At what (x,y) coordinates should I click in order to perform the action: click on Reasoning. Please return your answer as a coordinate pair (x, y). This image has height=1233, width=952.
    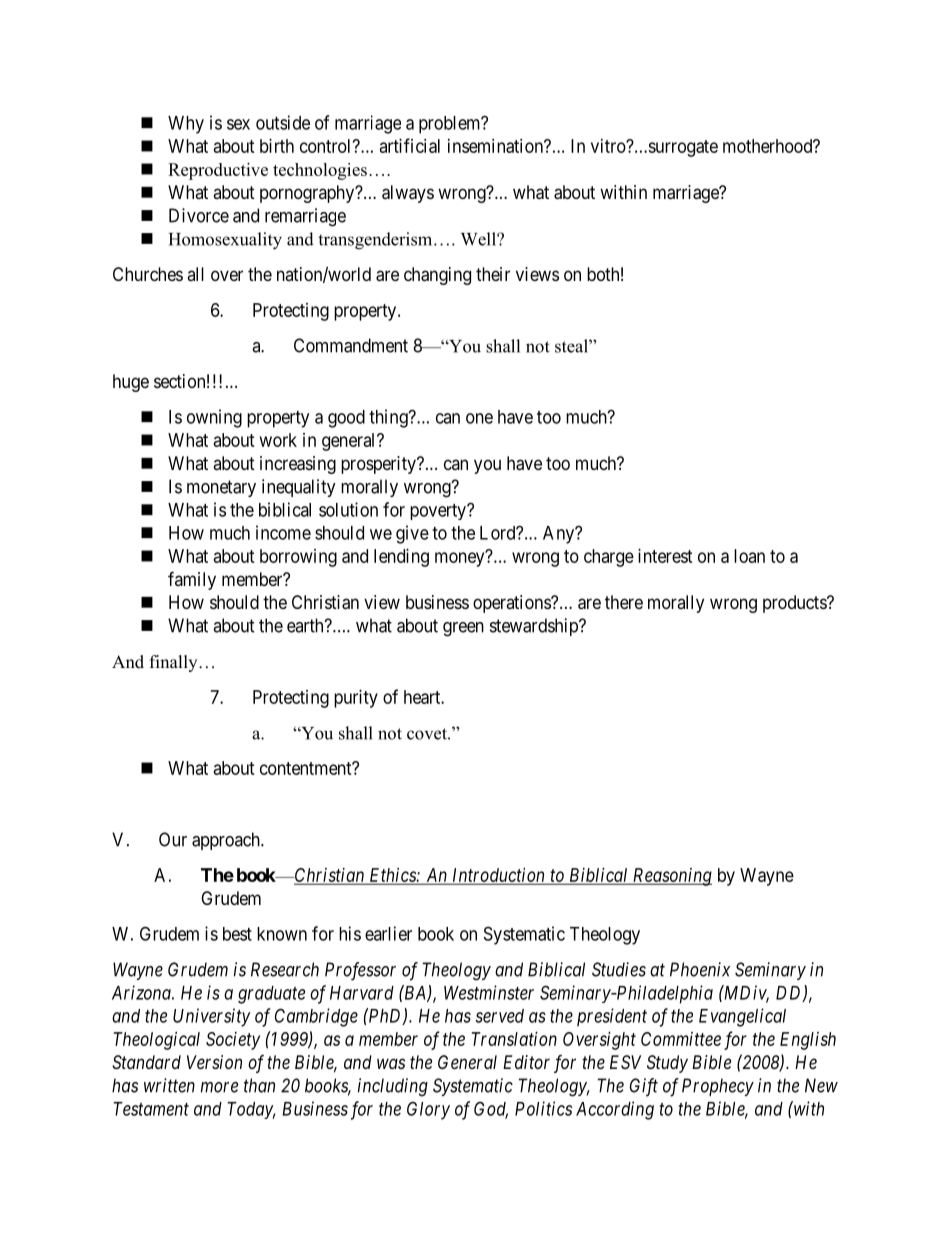
    Looking at the image, I should click on (671, 877).
